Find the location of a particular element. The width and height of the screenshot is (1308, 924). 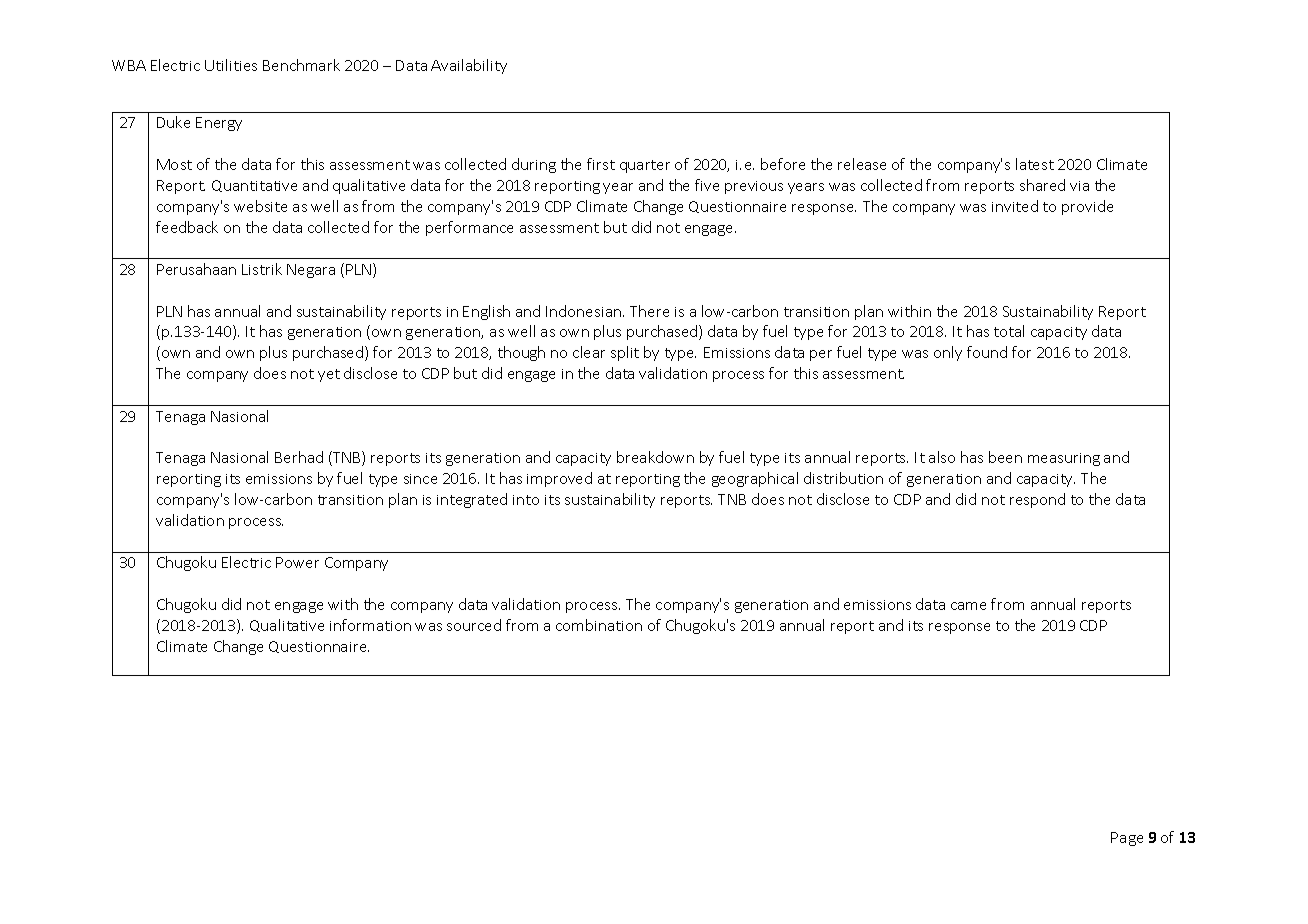

yet is located at coordinates (329, 375).
